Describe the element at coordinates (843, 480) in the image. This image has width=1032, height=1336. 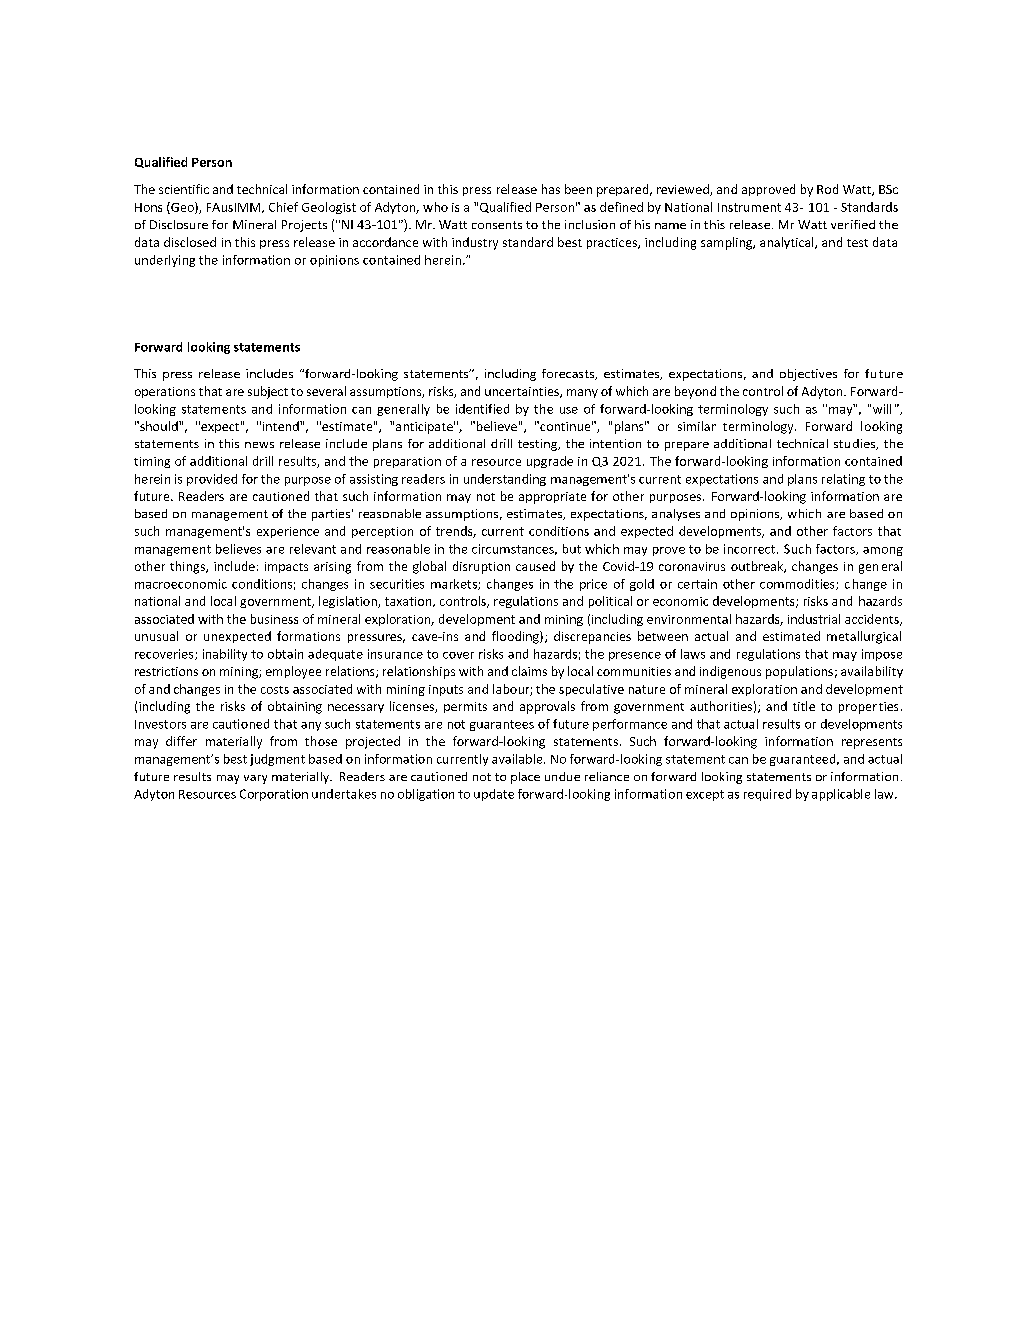
I see `relating` at that location.
